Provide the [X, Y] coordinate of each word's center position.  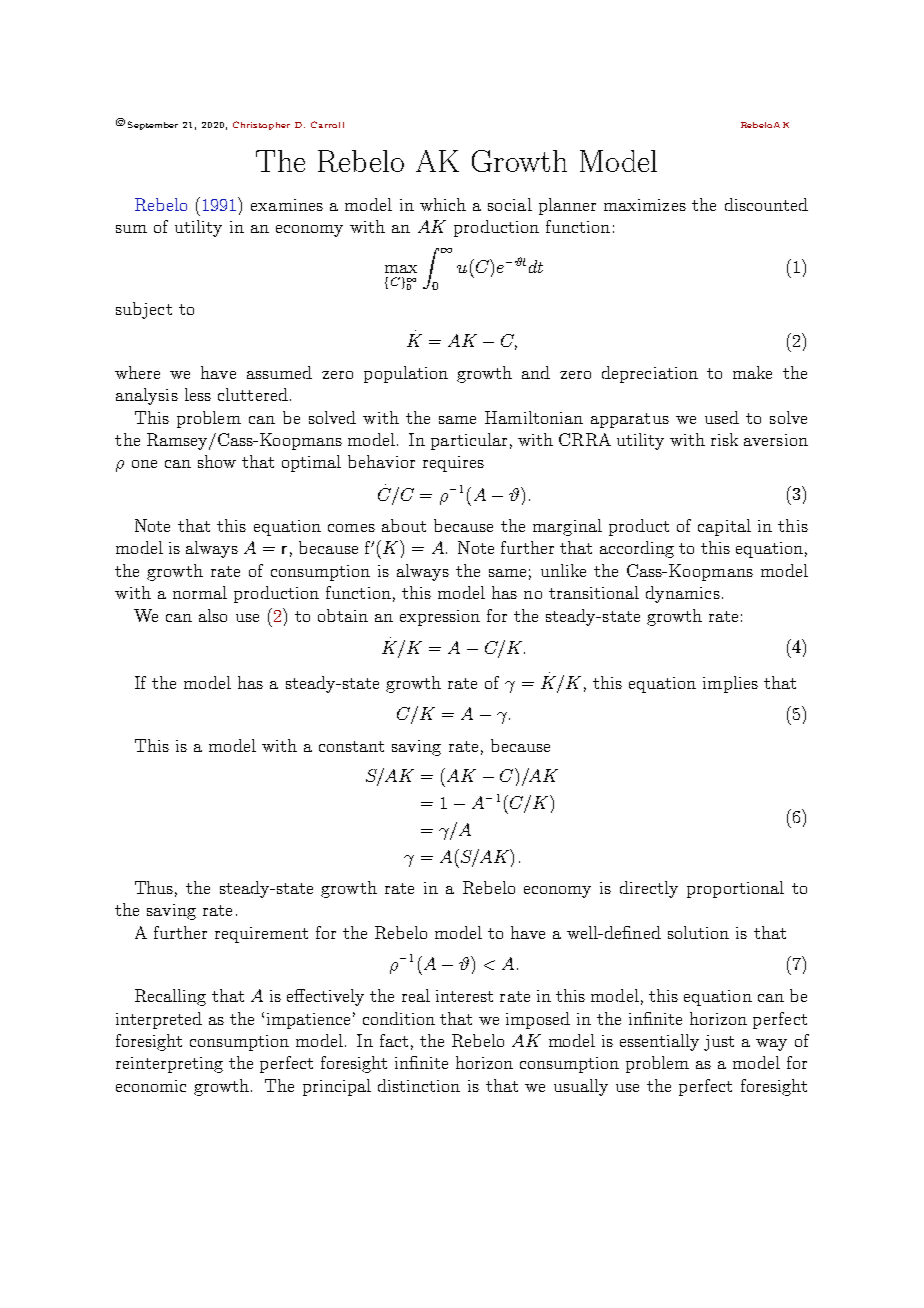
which [443, 204]
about [404, 525]
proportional [735, 889]
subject [144, 310]
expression [440, 618]
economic [151, 1086]
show [217, 461]
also [213, 615]
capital [724, 527]
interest [464, 996]
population [406, 374]
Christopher [261, 125]
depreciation [650, 374]
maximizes [645, 205]
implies [730, 684]
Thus [154, 887]
